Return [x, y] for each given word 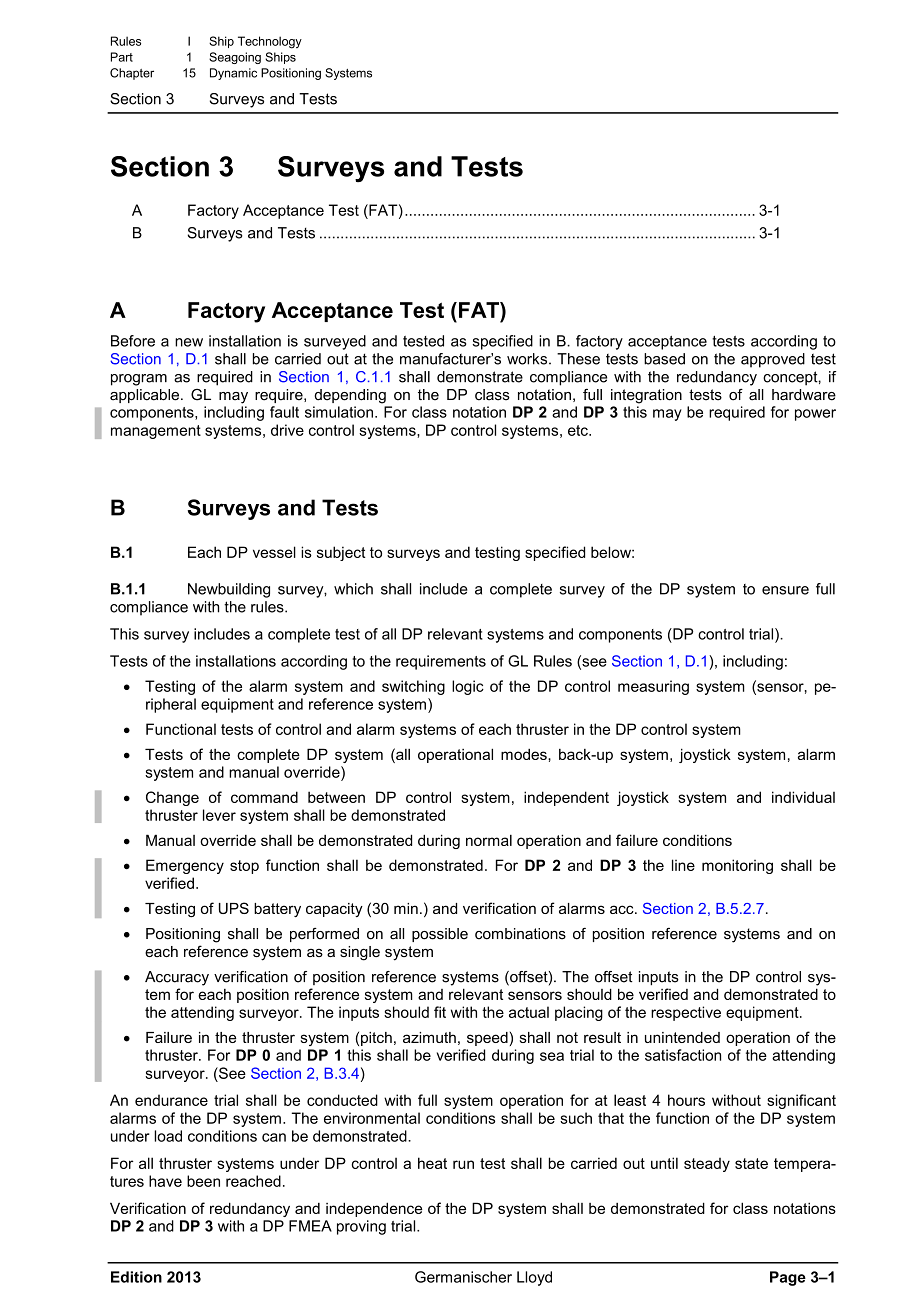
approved [773, 360]
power [815, 415]
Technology [270, 42]
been [203, 1181]
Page [788, 1278]
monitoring [737, 866]
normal [489, 840]
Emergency [185, 866]
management [156, 432]
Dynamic [233, 74]
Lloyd [534, 1278]
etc [579, 430]
